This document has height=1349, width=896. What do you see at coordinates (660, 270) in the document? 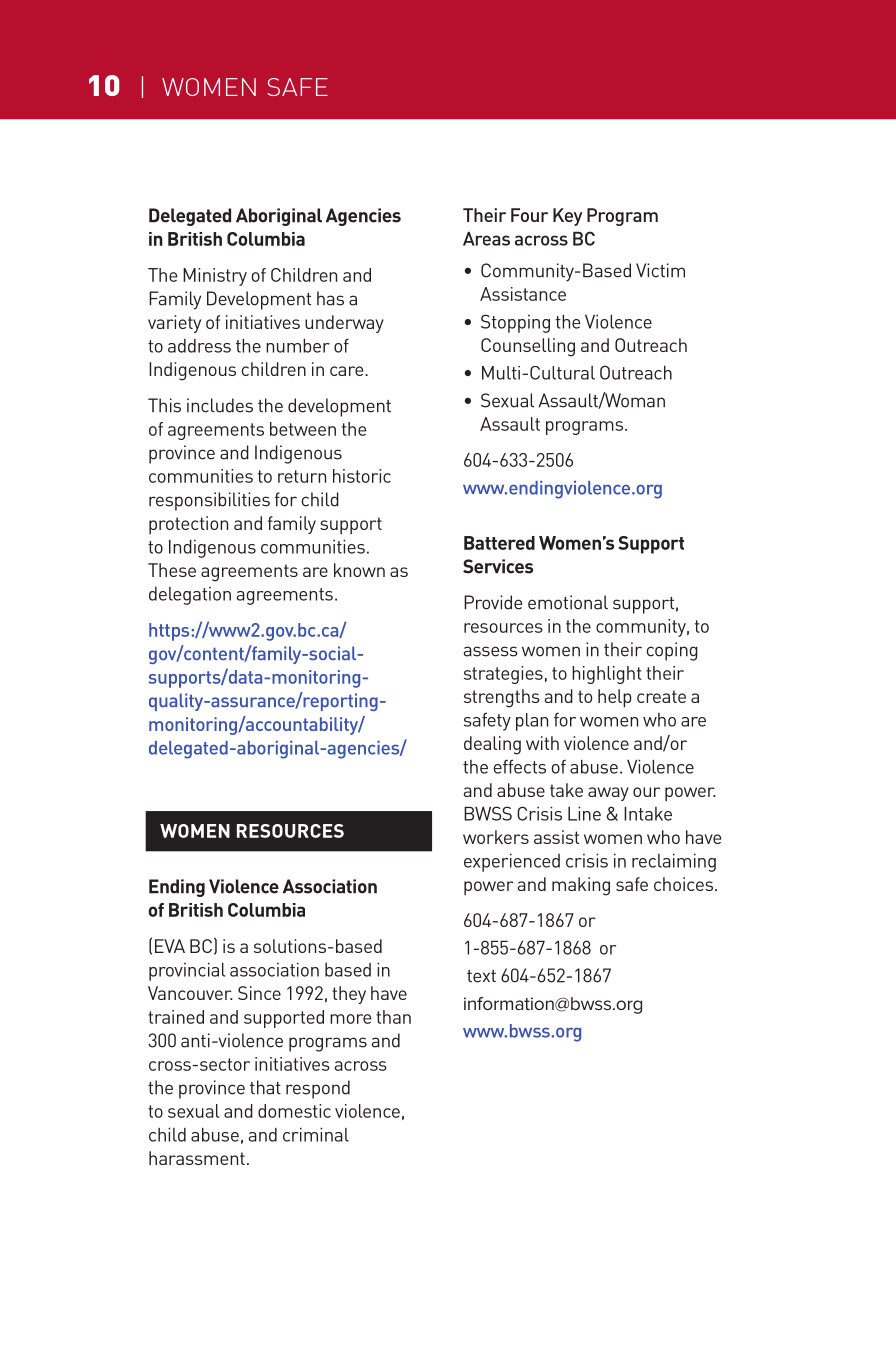
I see `Victim` at bounding box center [660, 270].
